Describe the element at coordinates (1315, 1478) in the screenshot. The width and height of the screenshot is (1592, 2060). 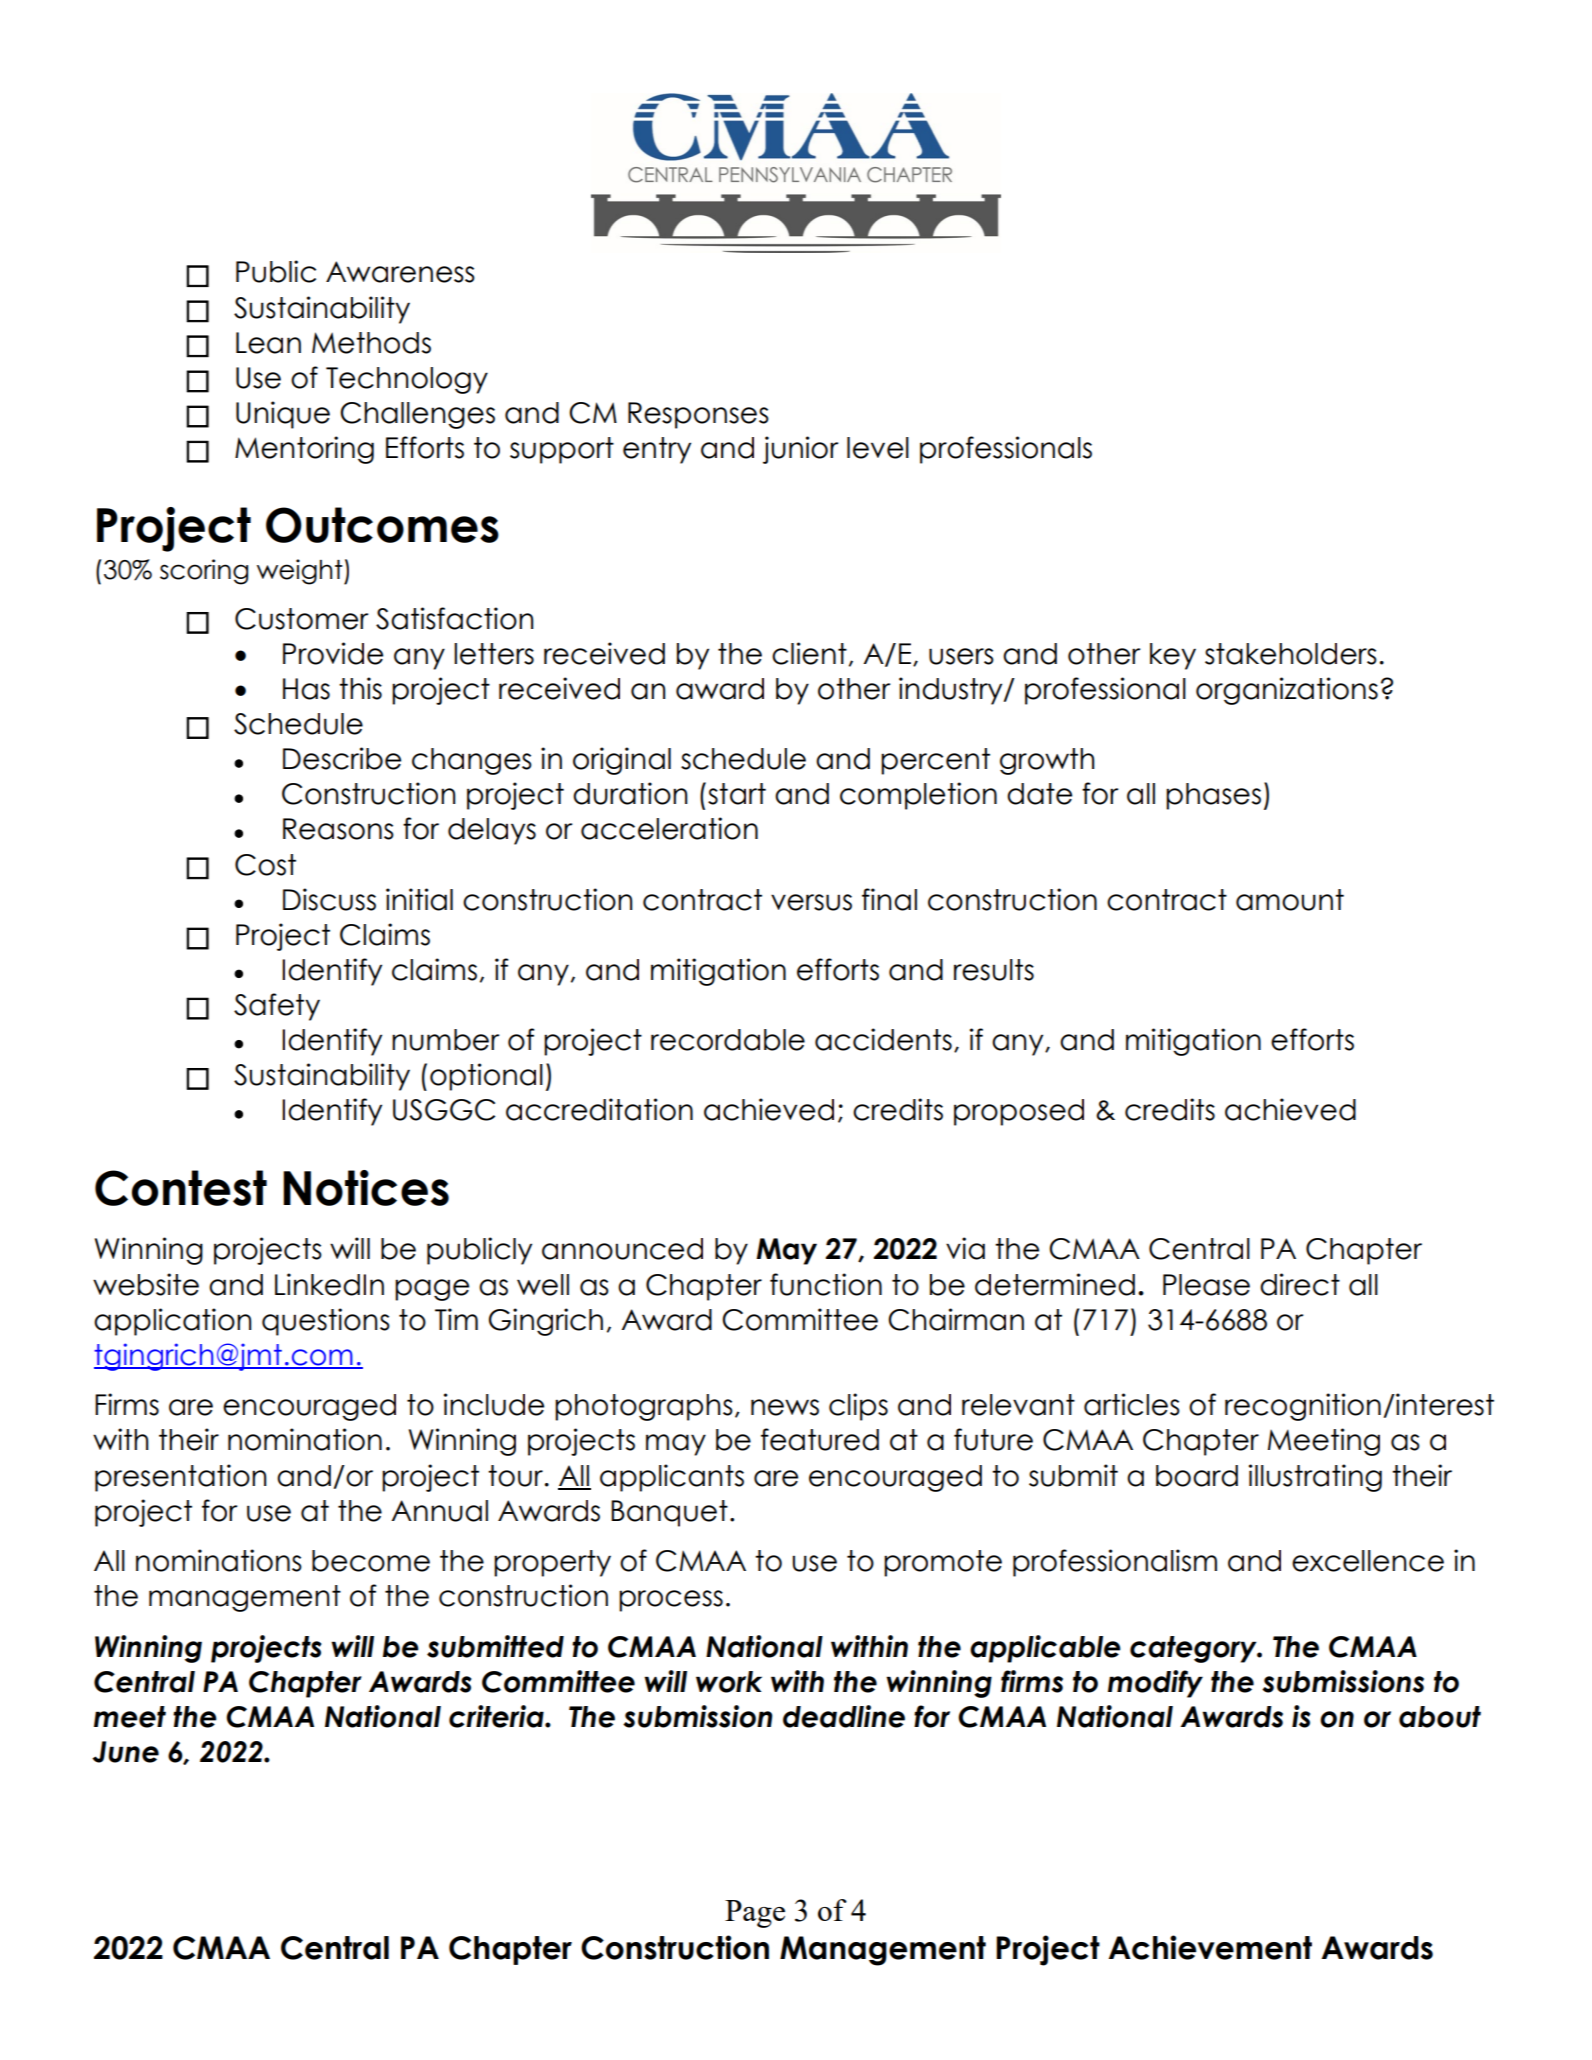
I see `illustrating` at that location.
